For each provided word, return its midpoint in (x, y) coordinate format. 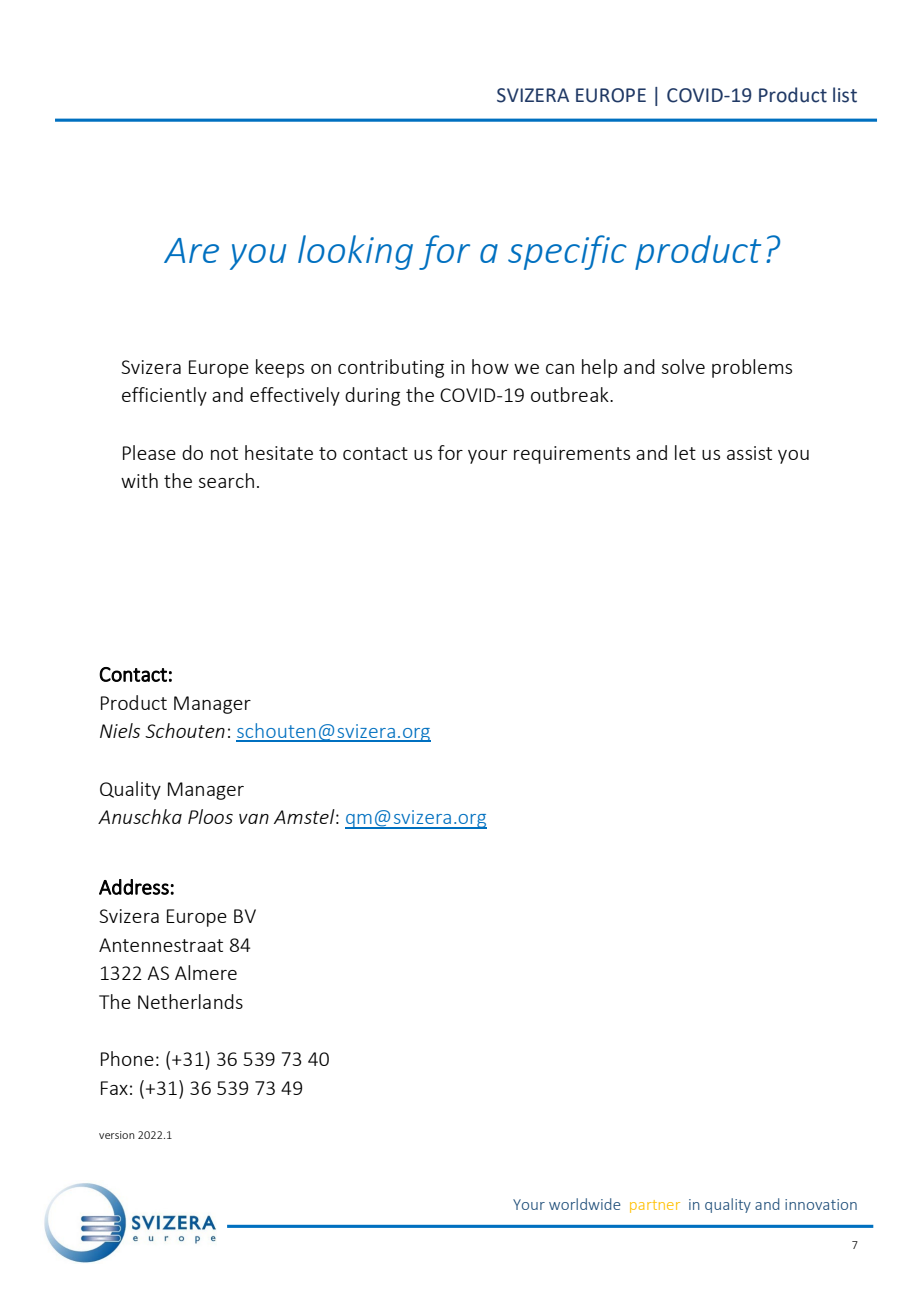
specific (567, 252)
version (117, 1135)
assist (749, 453)
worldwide (585, 1204)
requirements (572, 455)
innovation (821, 1204)
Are (191, 250)
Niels (120, 730)
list (845, 95)
